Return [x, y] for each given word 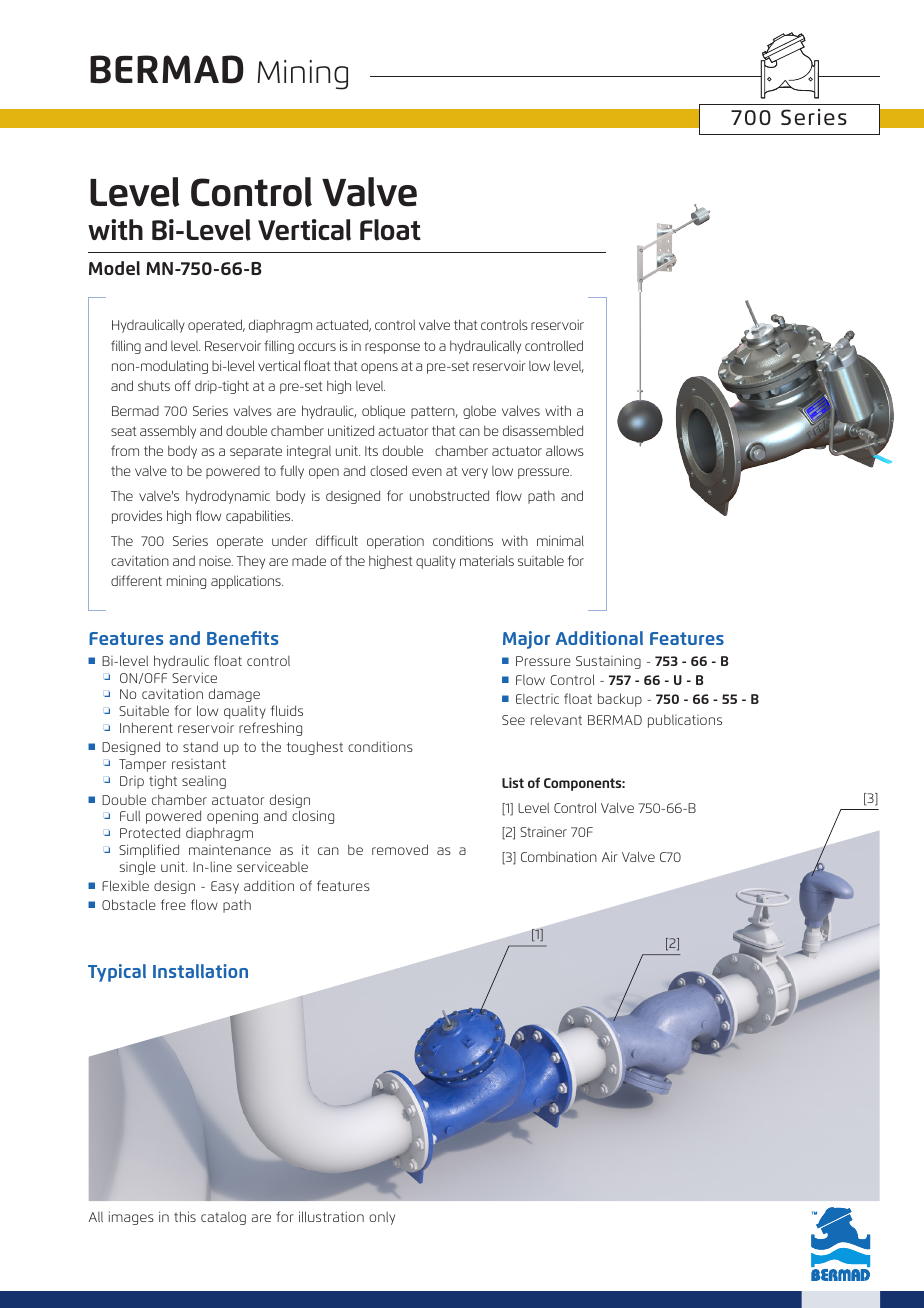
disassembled [543, 430]
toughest [315, 748]
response [392, 348]
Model [114, 268]
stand [200, 746]
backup [620, 700]
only [382, 1218]
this [185, 1216]
